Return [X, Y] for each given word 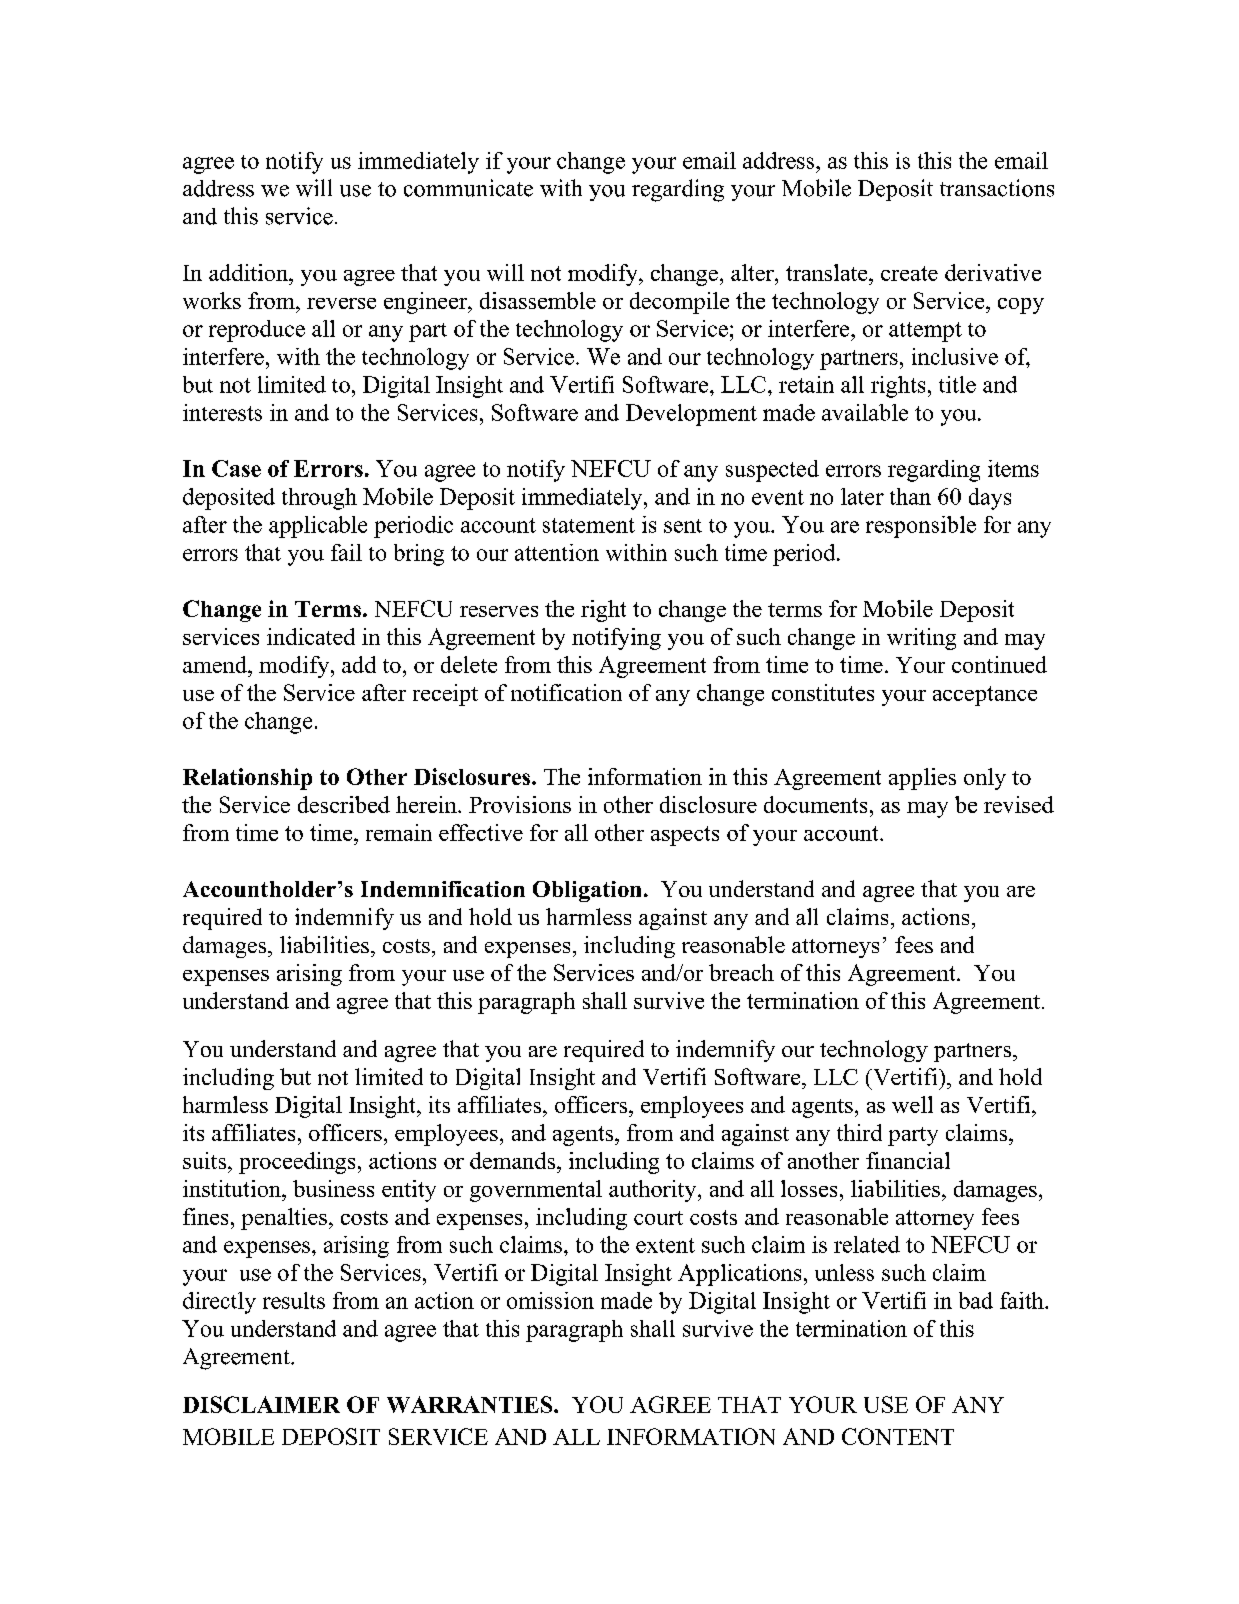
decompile [679, 303]
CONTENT [898, 1436]
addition [250, 272]
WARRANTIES [471, 1404]
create [909, 273]
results [294, 1300]
